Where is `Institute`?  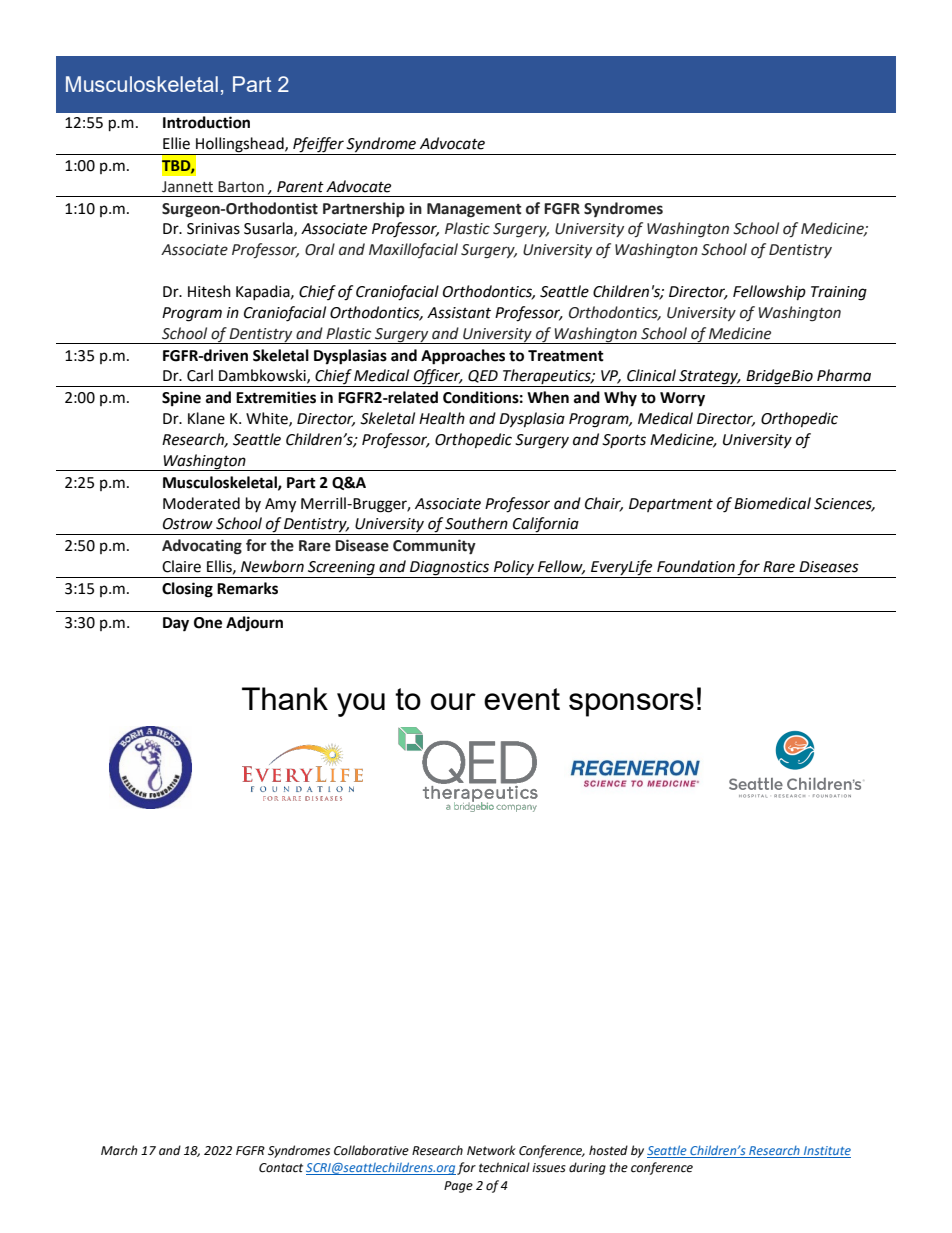
Institute is located at coordinates (826, 1152).
